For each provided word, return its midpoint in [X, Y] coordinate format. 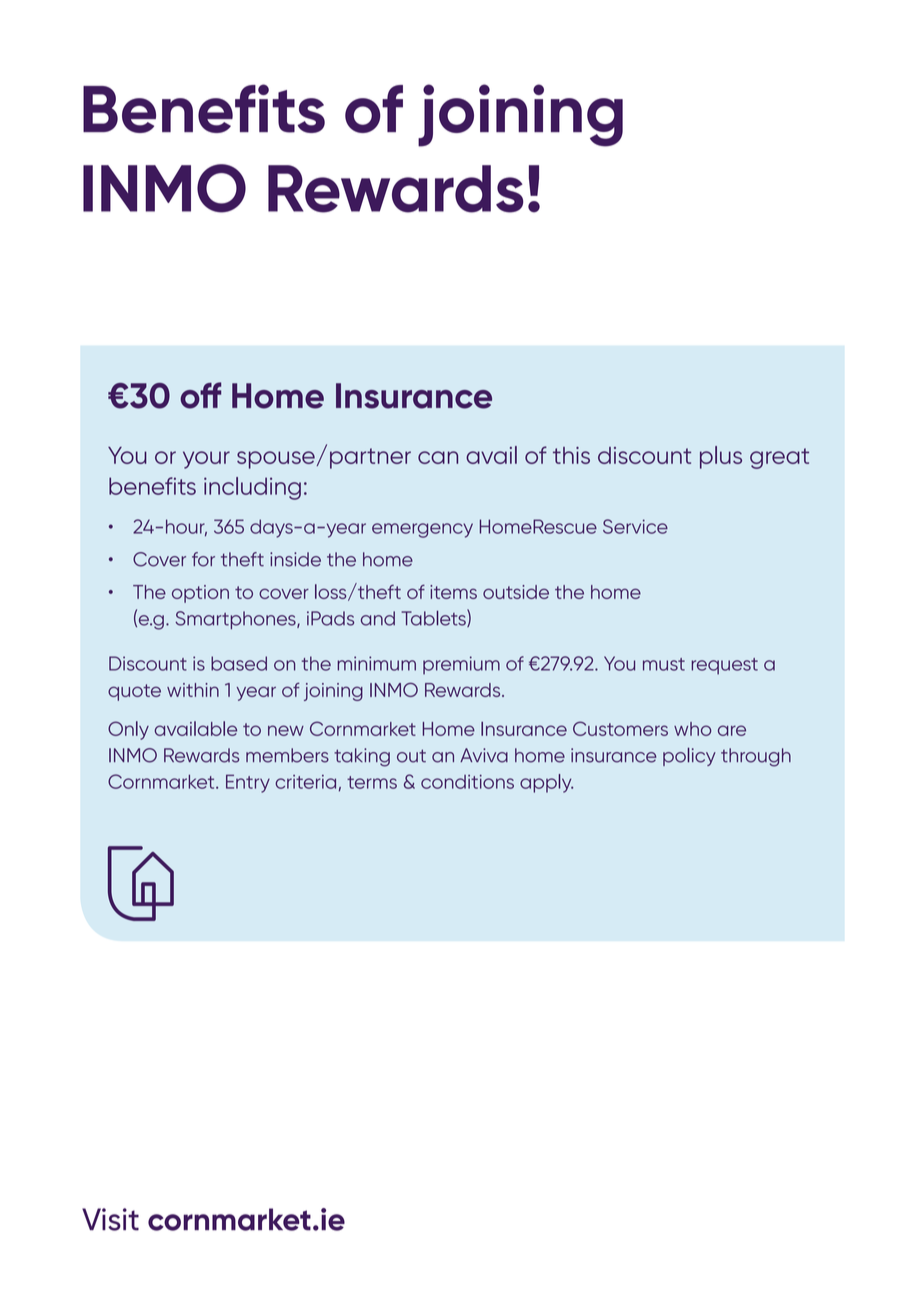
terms [372, 782]
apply [546, 783]
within [193, 690]
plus [721, 457]
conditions [467, 782]
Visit [110, 1219]
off [200, 395]
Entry [248, 783]
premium [461, 665]
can [438, 457]
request [725, 666]
